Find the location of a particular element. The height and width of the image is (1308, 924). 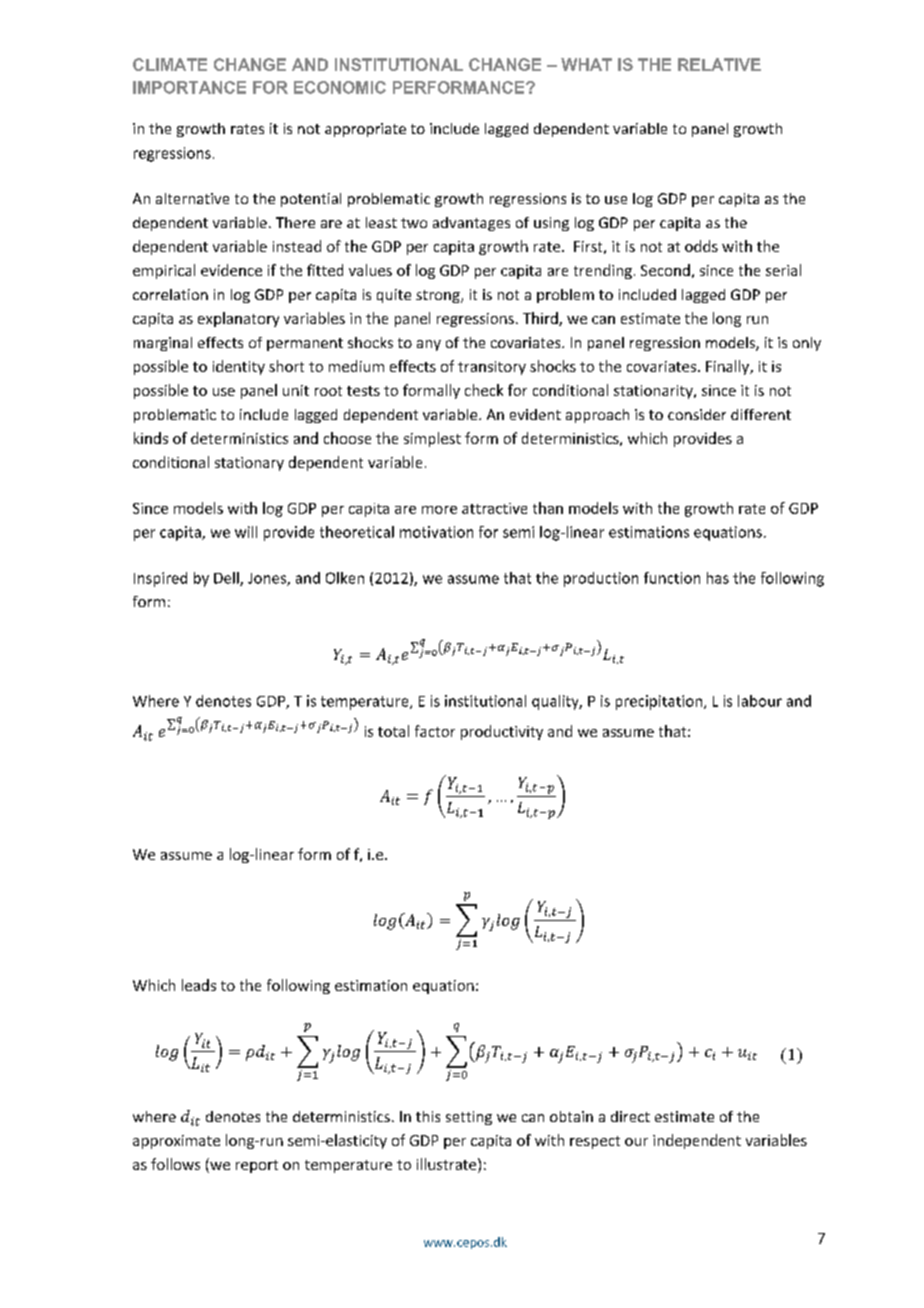

report is located at coordinates (257, 1166).
